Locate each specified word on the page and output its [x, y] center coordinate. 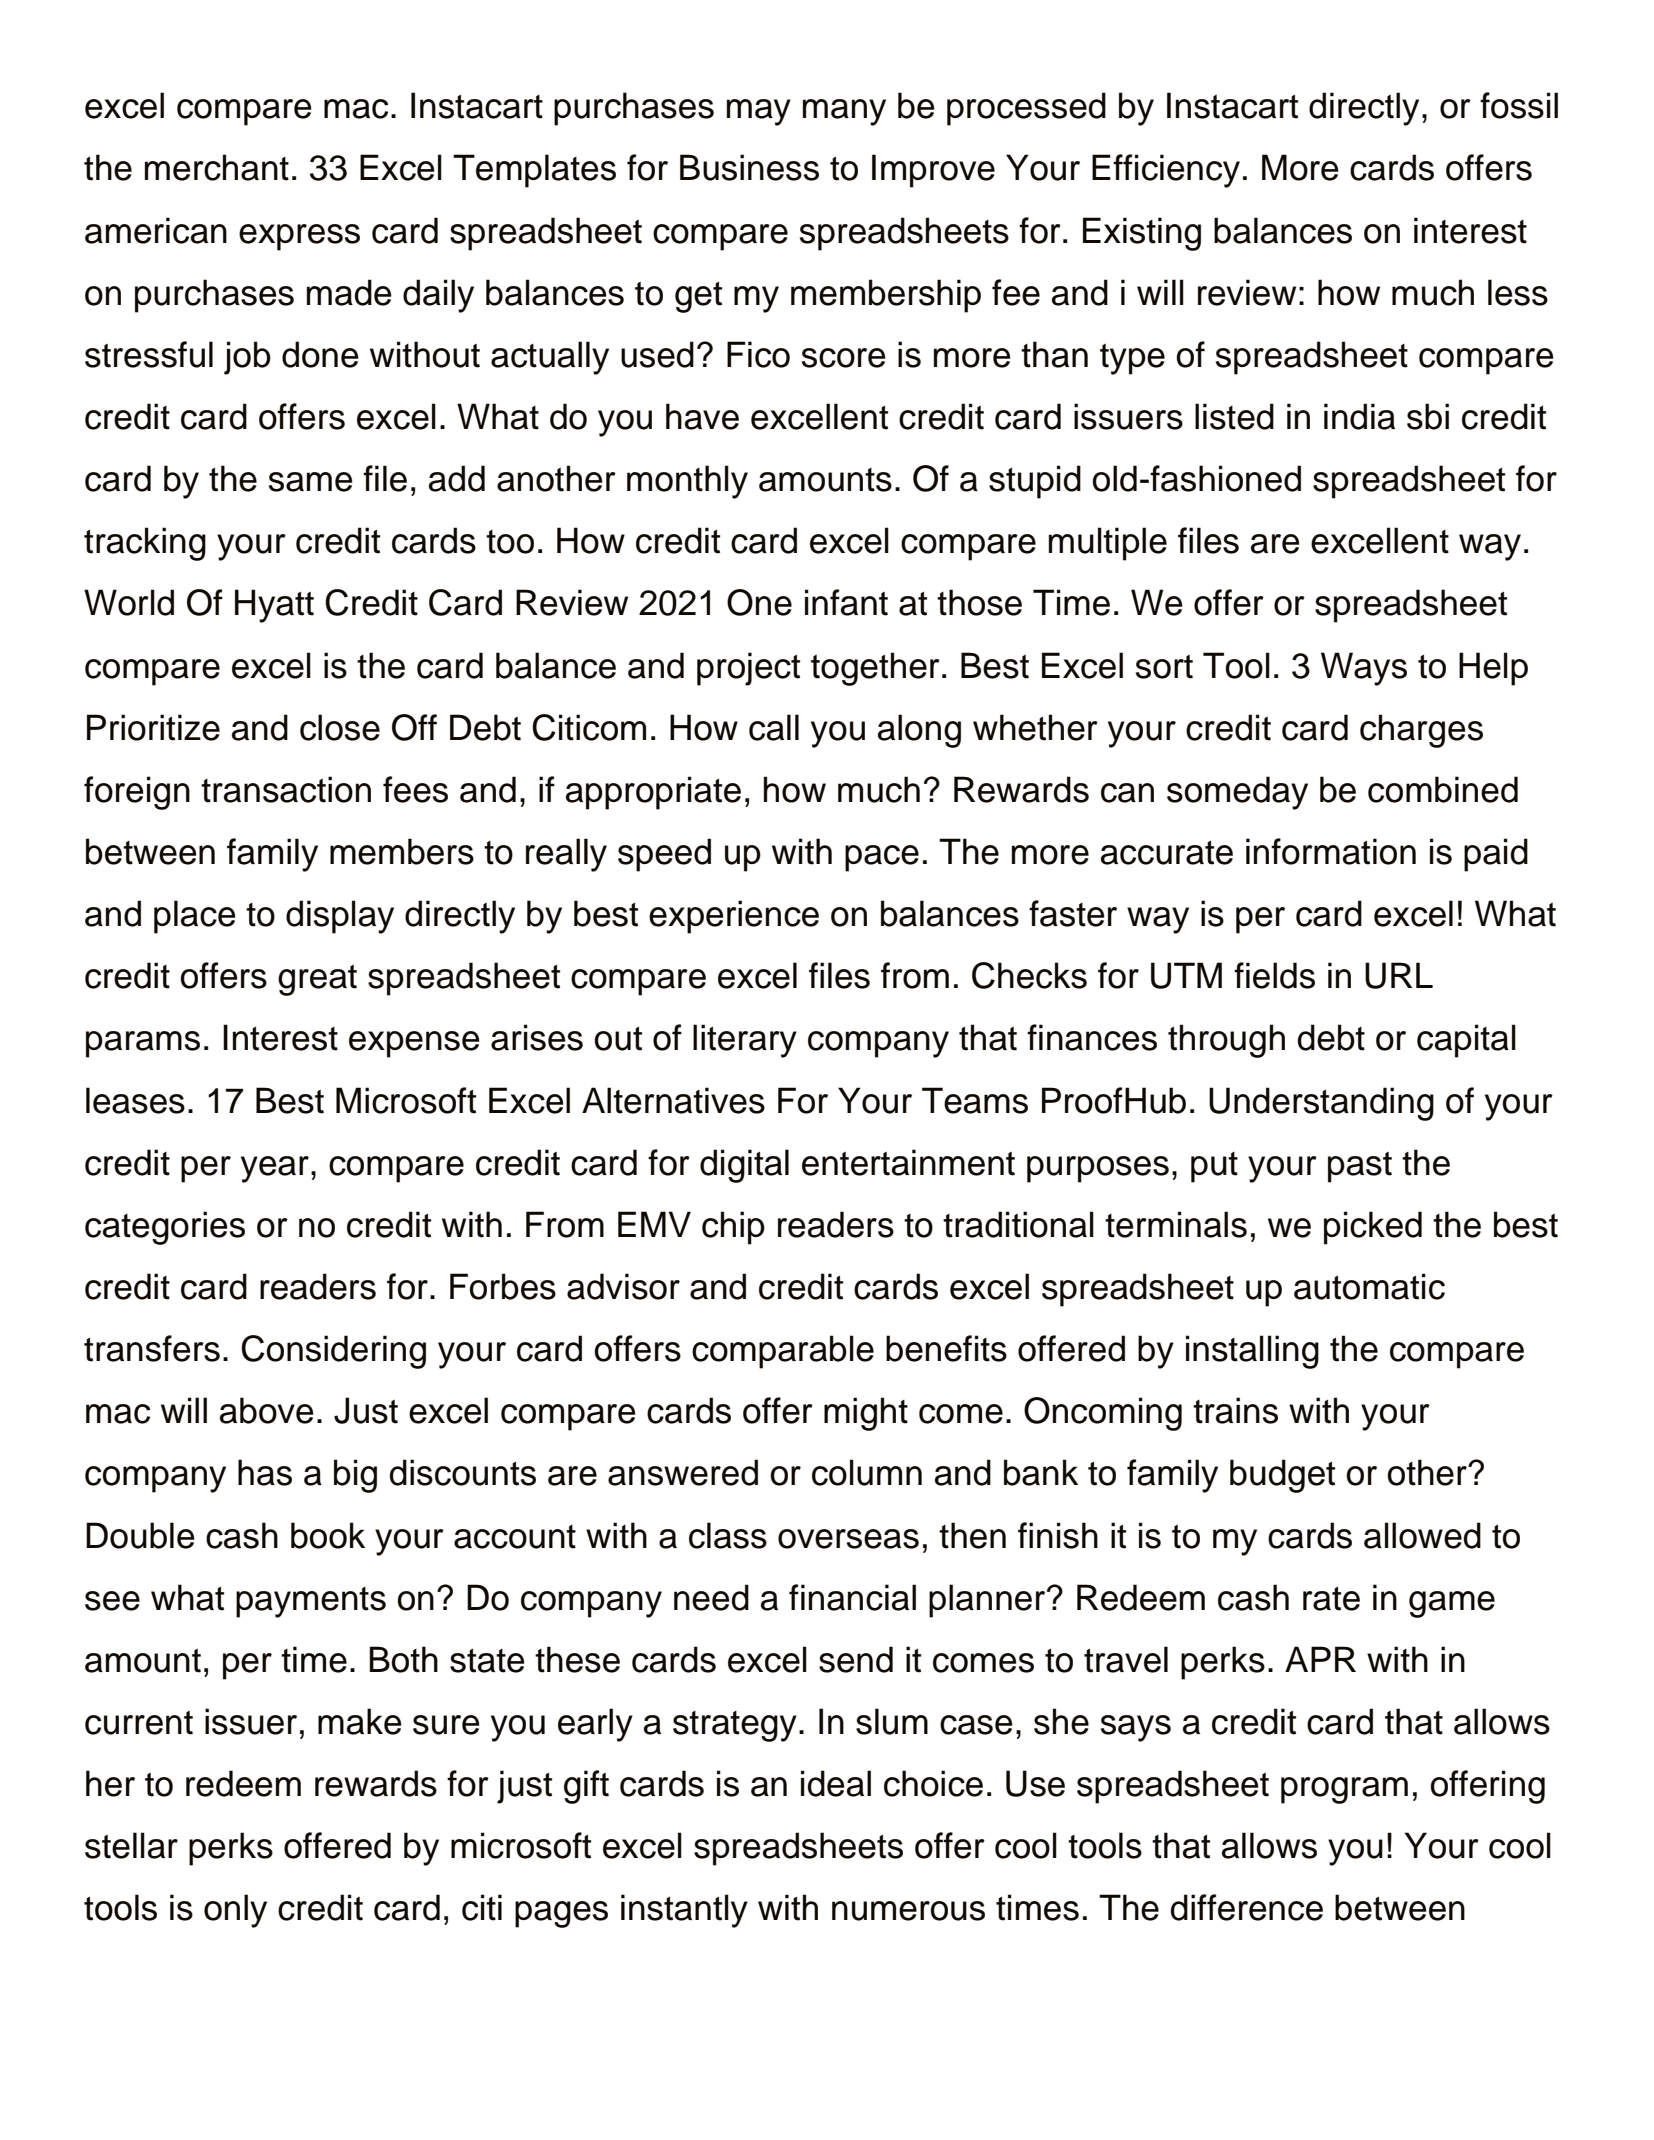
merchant [217, 167]
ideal [836, 1783]
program [1344, 1790]
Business [749, 167]
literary [745, 1041]
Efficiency [1166, 171]
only [235, 1911]
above [267, 1410]
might [866, 1414]
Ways [1364, 669]
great [317, 980]
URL [1399, 975]
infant [846, 602]
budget [1282, 1476]
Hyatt [274, 606]
